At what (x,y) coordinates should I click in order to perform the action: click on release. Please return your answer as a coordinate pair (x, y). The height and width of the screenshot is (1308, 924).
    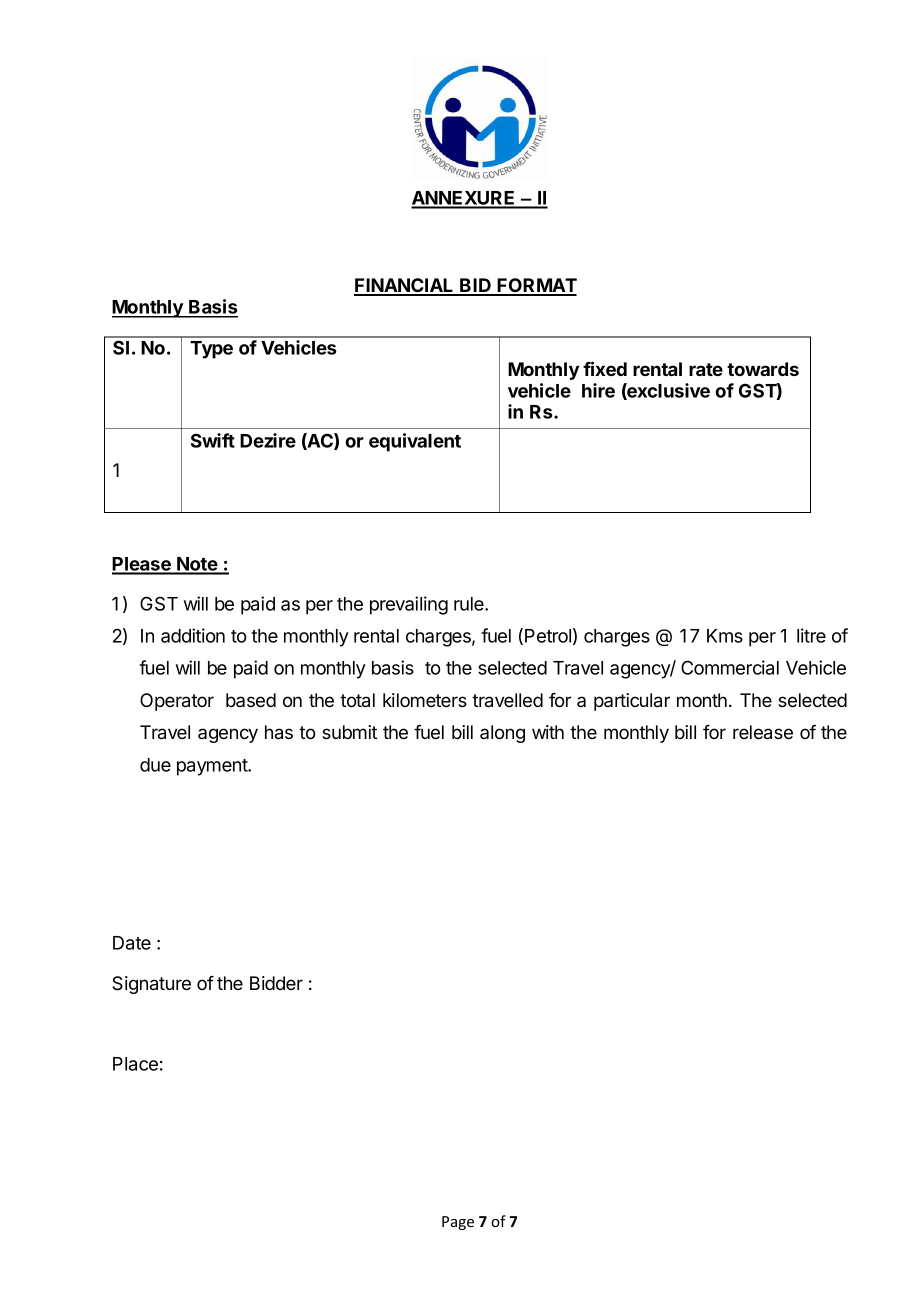
    Looking at the image, I should click on (763, 732).
